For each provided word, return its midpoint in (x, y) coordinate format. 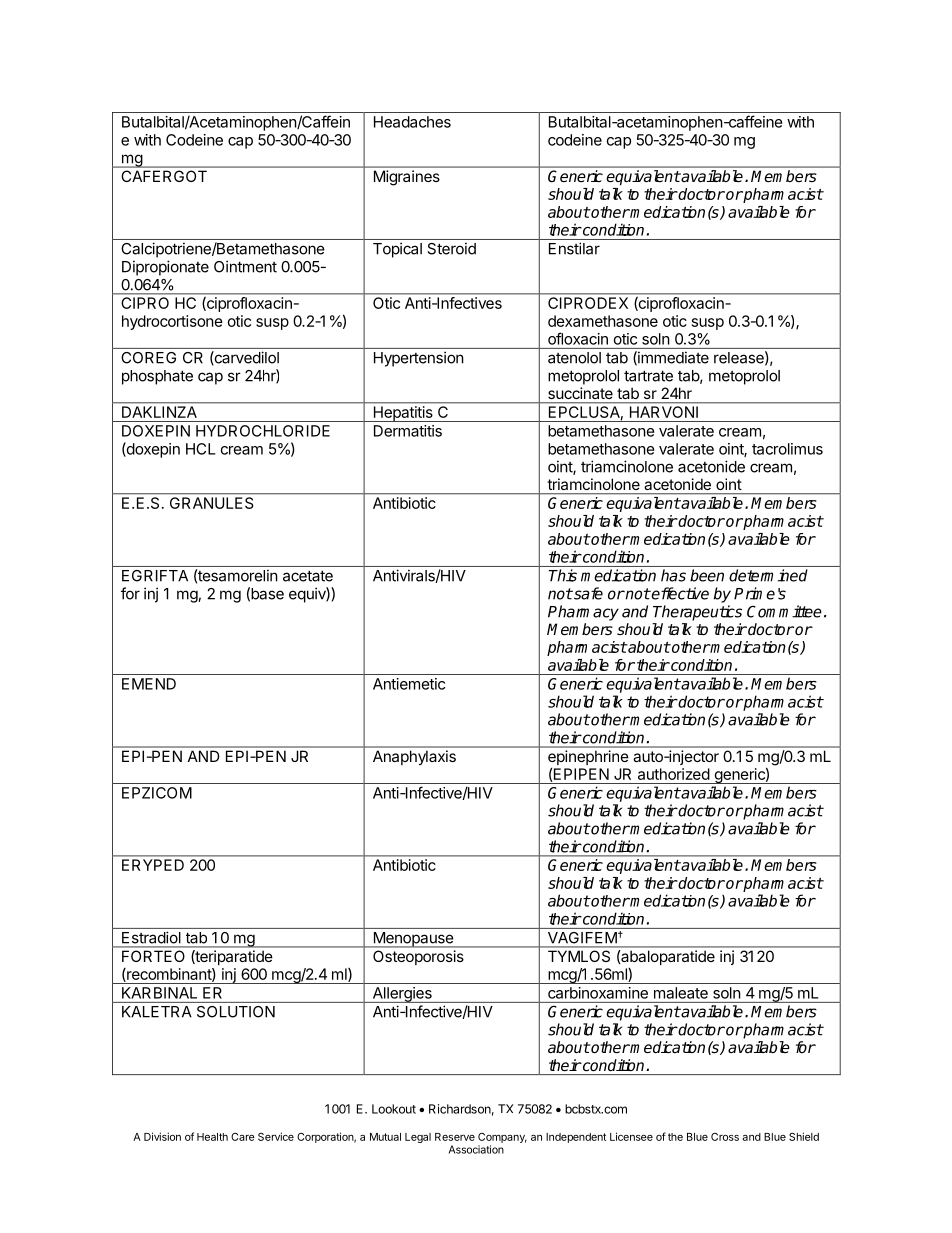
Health (212, 1137)
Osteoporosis (418, 957)
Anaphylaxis (414, 757)
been (707, 575)
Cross (725, 1137)
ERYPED (153, 865)
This (563, 575)
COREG (148, 358)
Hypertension (419, 359)
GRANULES (211, 503)
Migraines (407, 177)
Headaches (412, 122)
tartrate (648, 376)
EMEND (149, 684)
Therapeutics (697, 613)
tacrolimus (787, 449)
